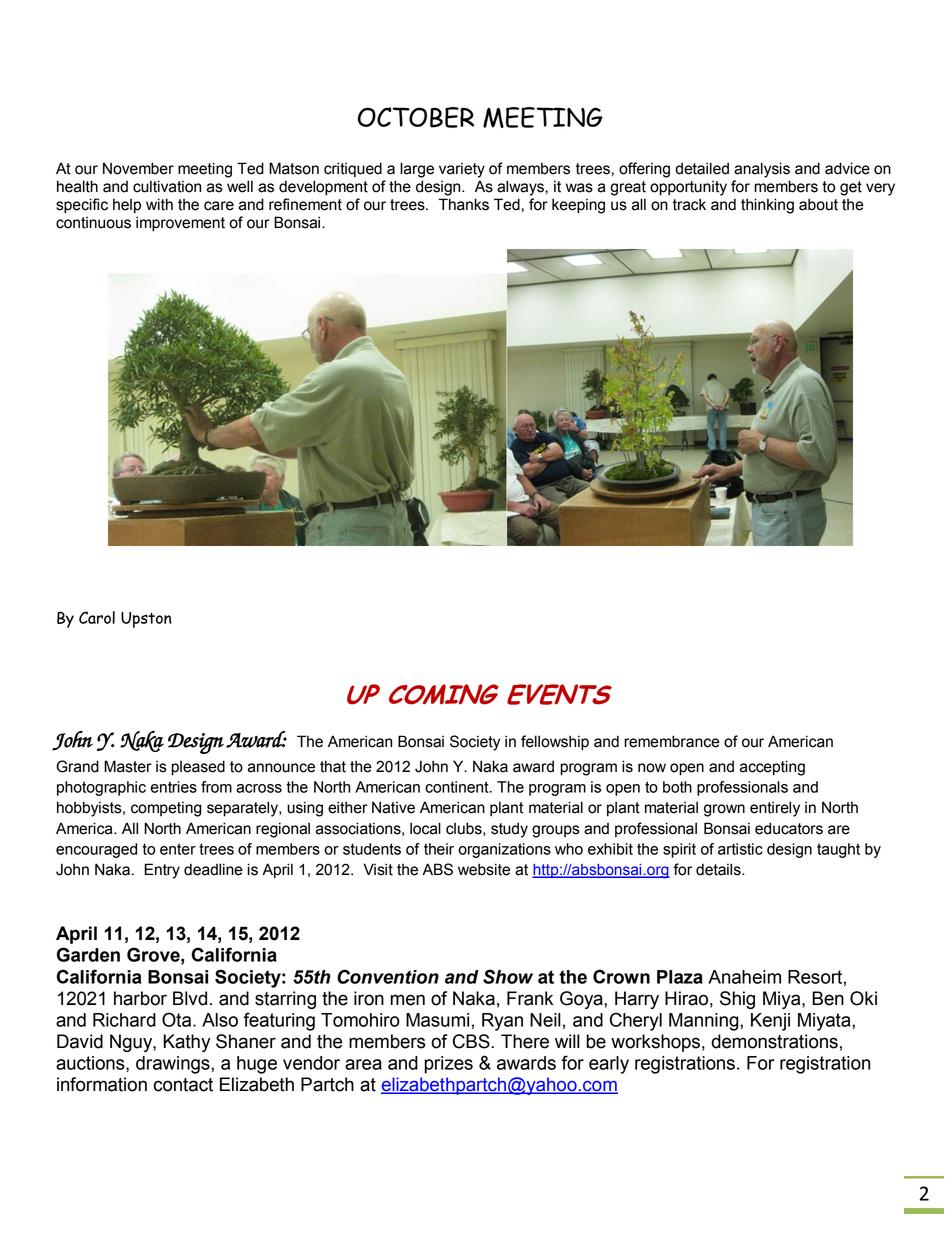  I want to click on educators, so click(789, 828).
